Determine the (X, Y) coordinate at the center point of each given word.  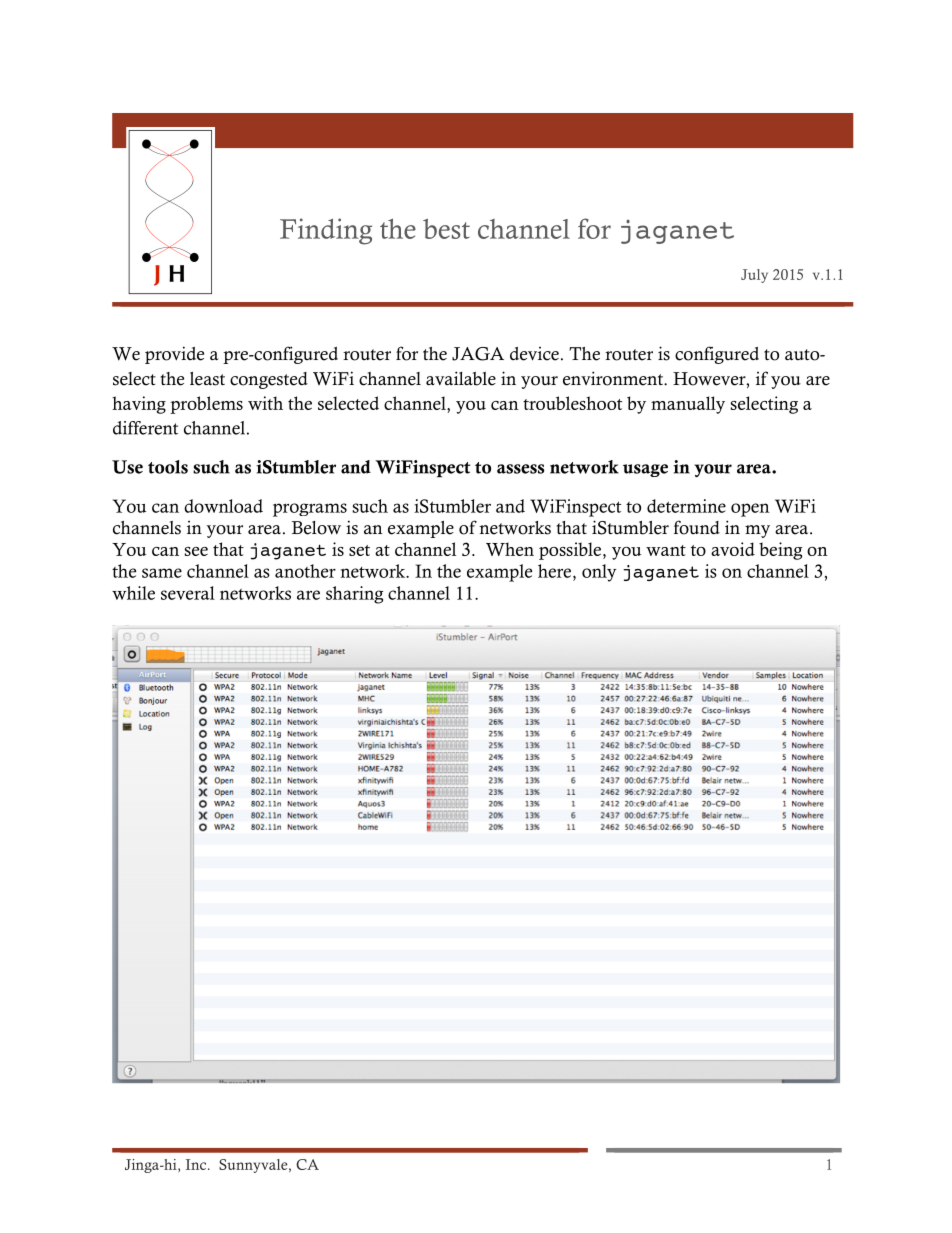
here (556, 571)
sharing (354, 595)
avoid (733, 549)
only (599, 573)
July (754, 276)
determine (686, 506)
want (666, 550)
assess (521, 469)
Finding (326, 231)
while (133, 593)
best (446, 228)
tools (168, 467)
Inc (197, 1164)
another (305, 571)
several (188, 593)
